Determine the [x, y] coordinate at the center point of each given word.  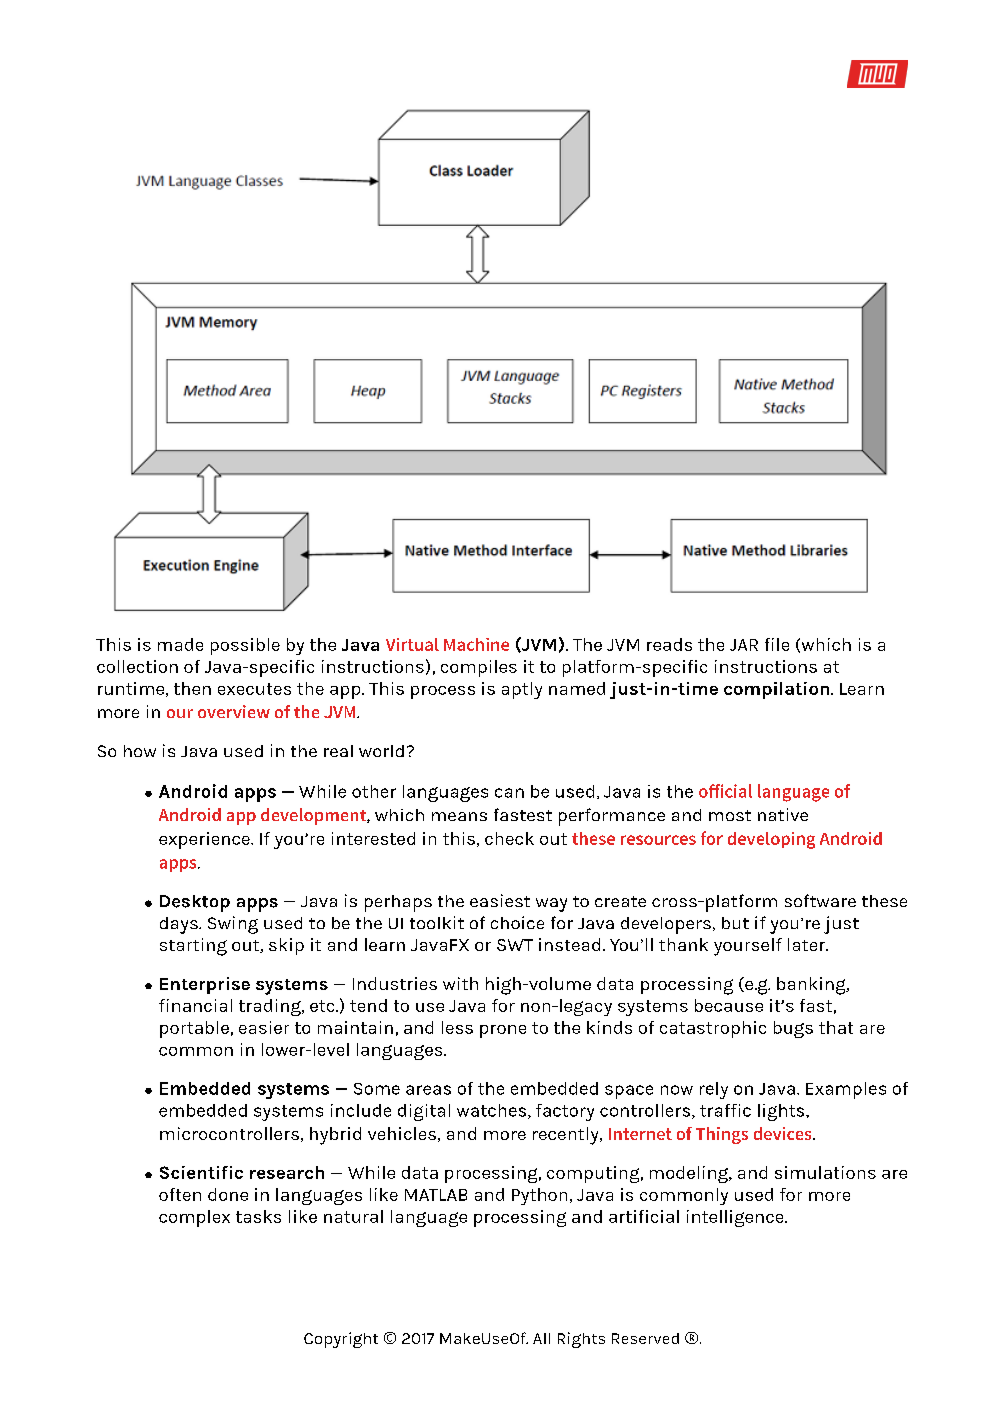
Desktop [195, 903]
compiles [479, 668]
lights [782, 1112]
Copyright [341, 1340]
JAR [744, 645]
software [820, 900]
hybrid [335, 1136]
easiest [500, 900]
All [541, 1338]
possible [245, 646]
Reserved [645, 1338]
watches [493, 1111]
